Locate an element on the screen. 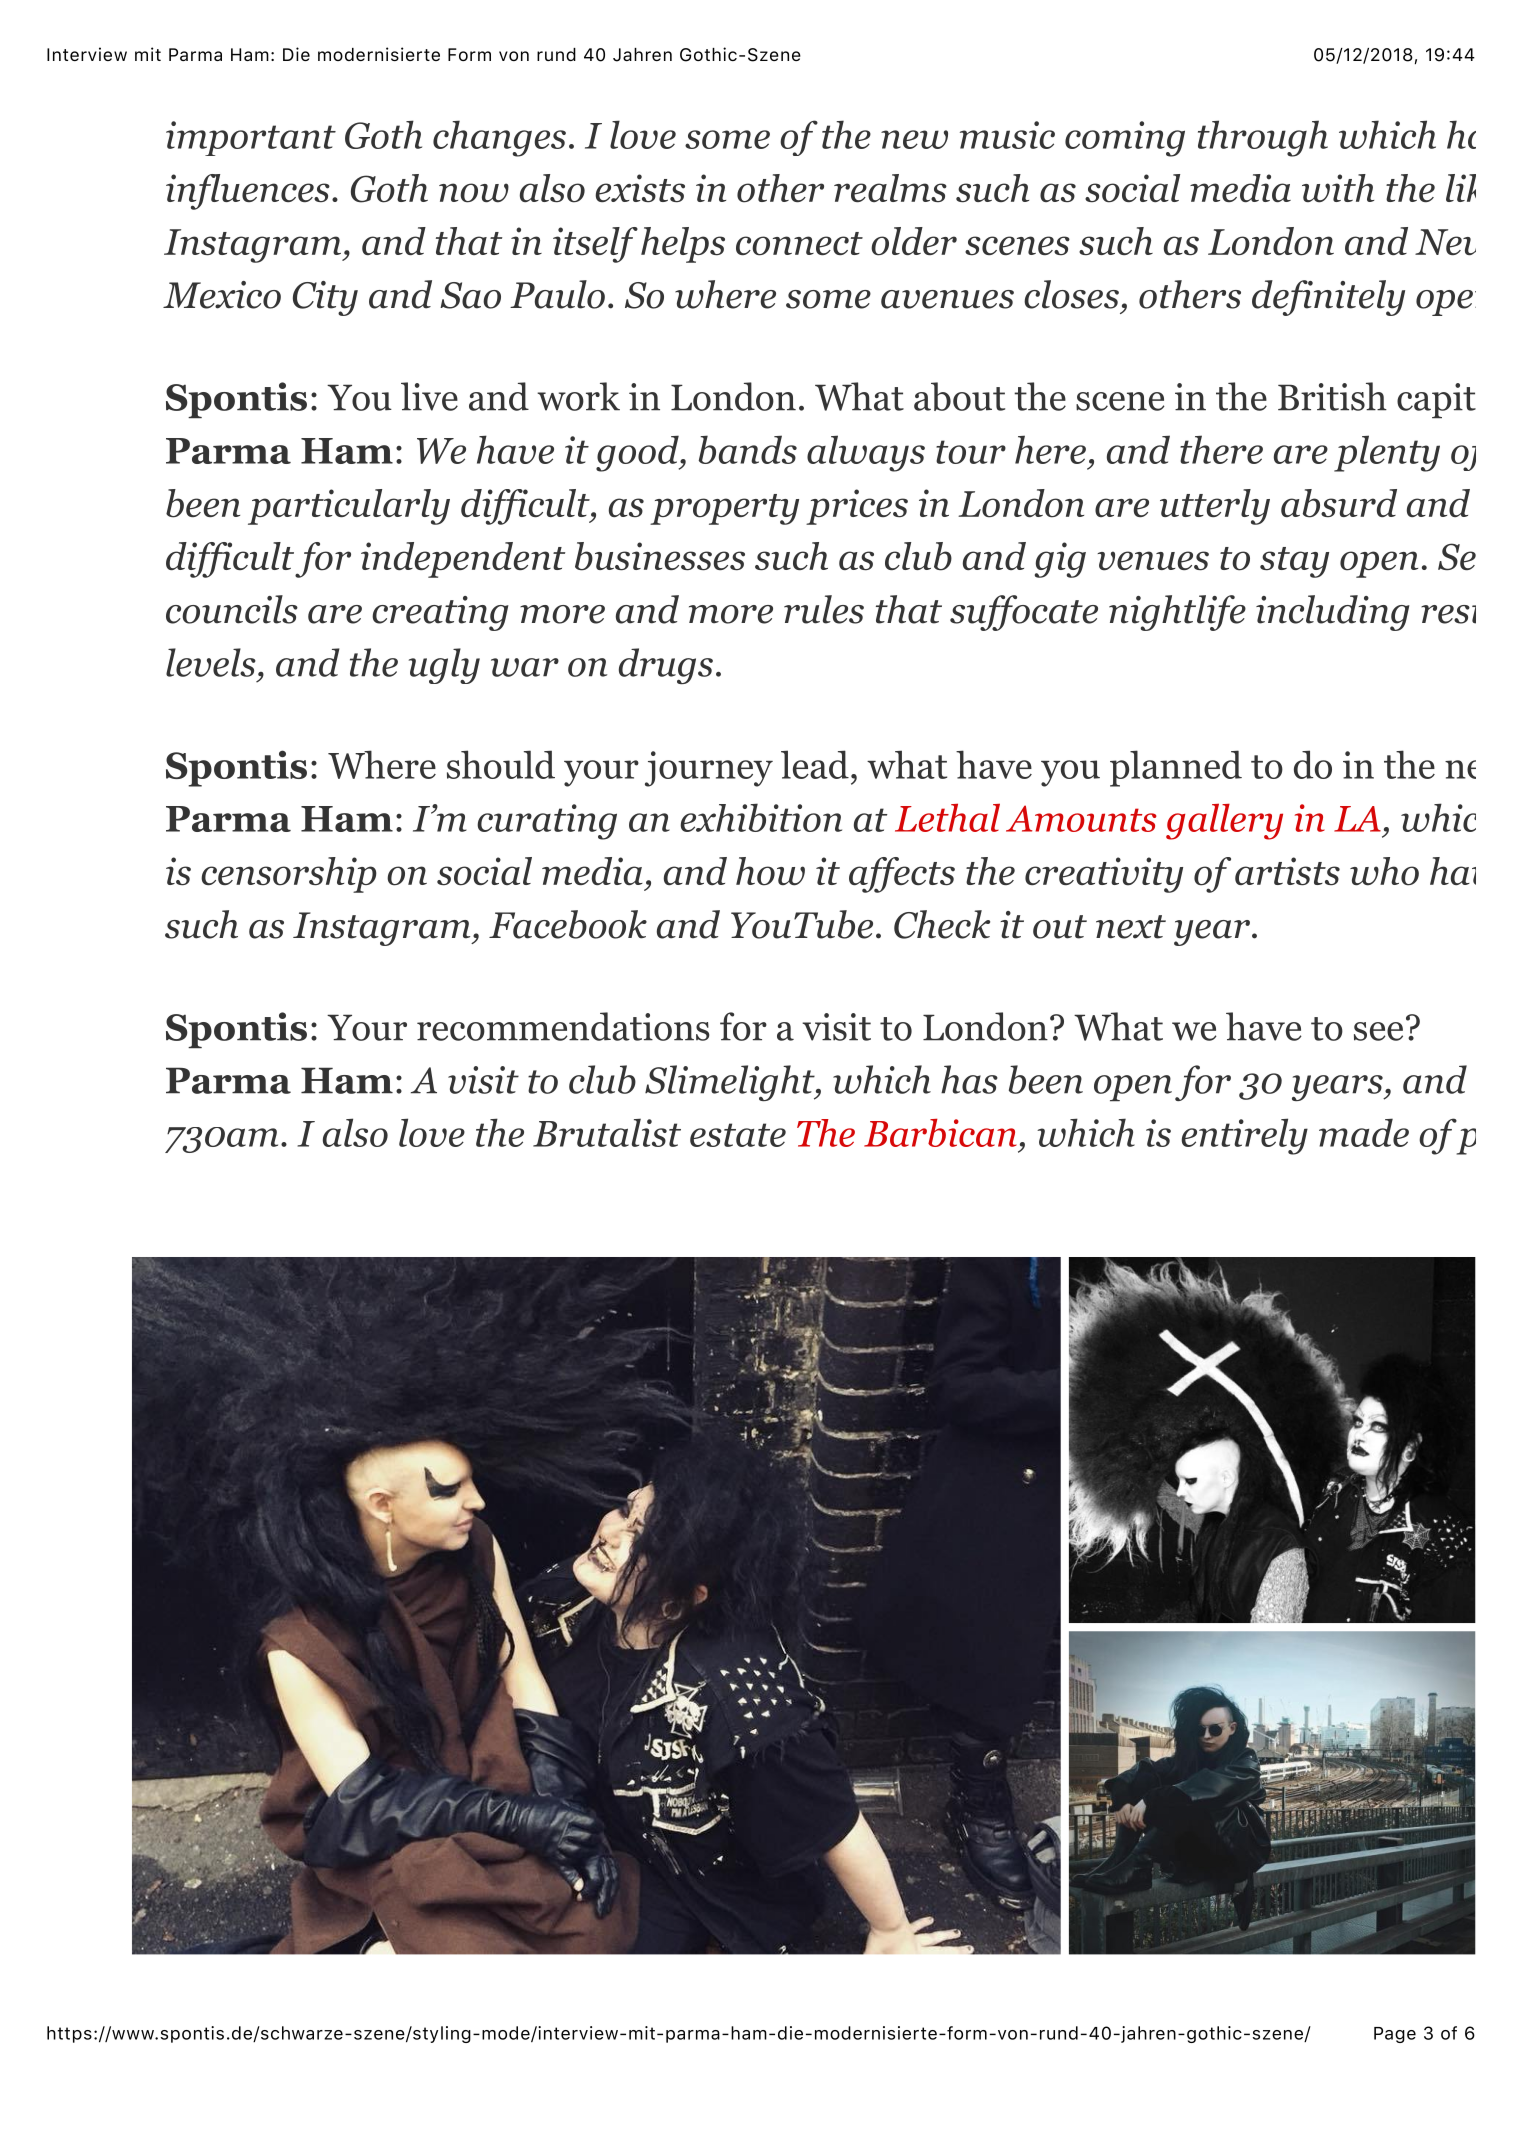 This screenshot has height=2152, width=1522. influences is located at coordinates (248, 192).
